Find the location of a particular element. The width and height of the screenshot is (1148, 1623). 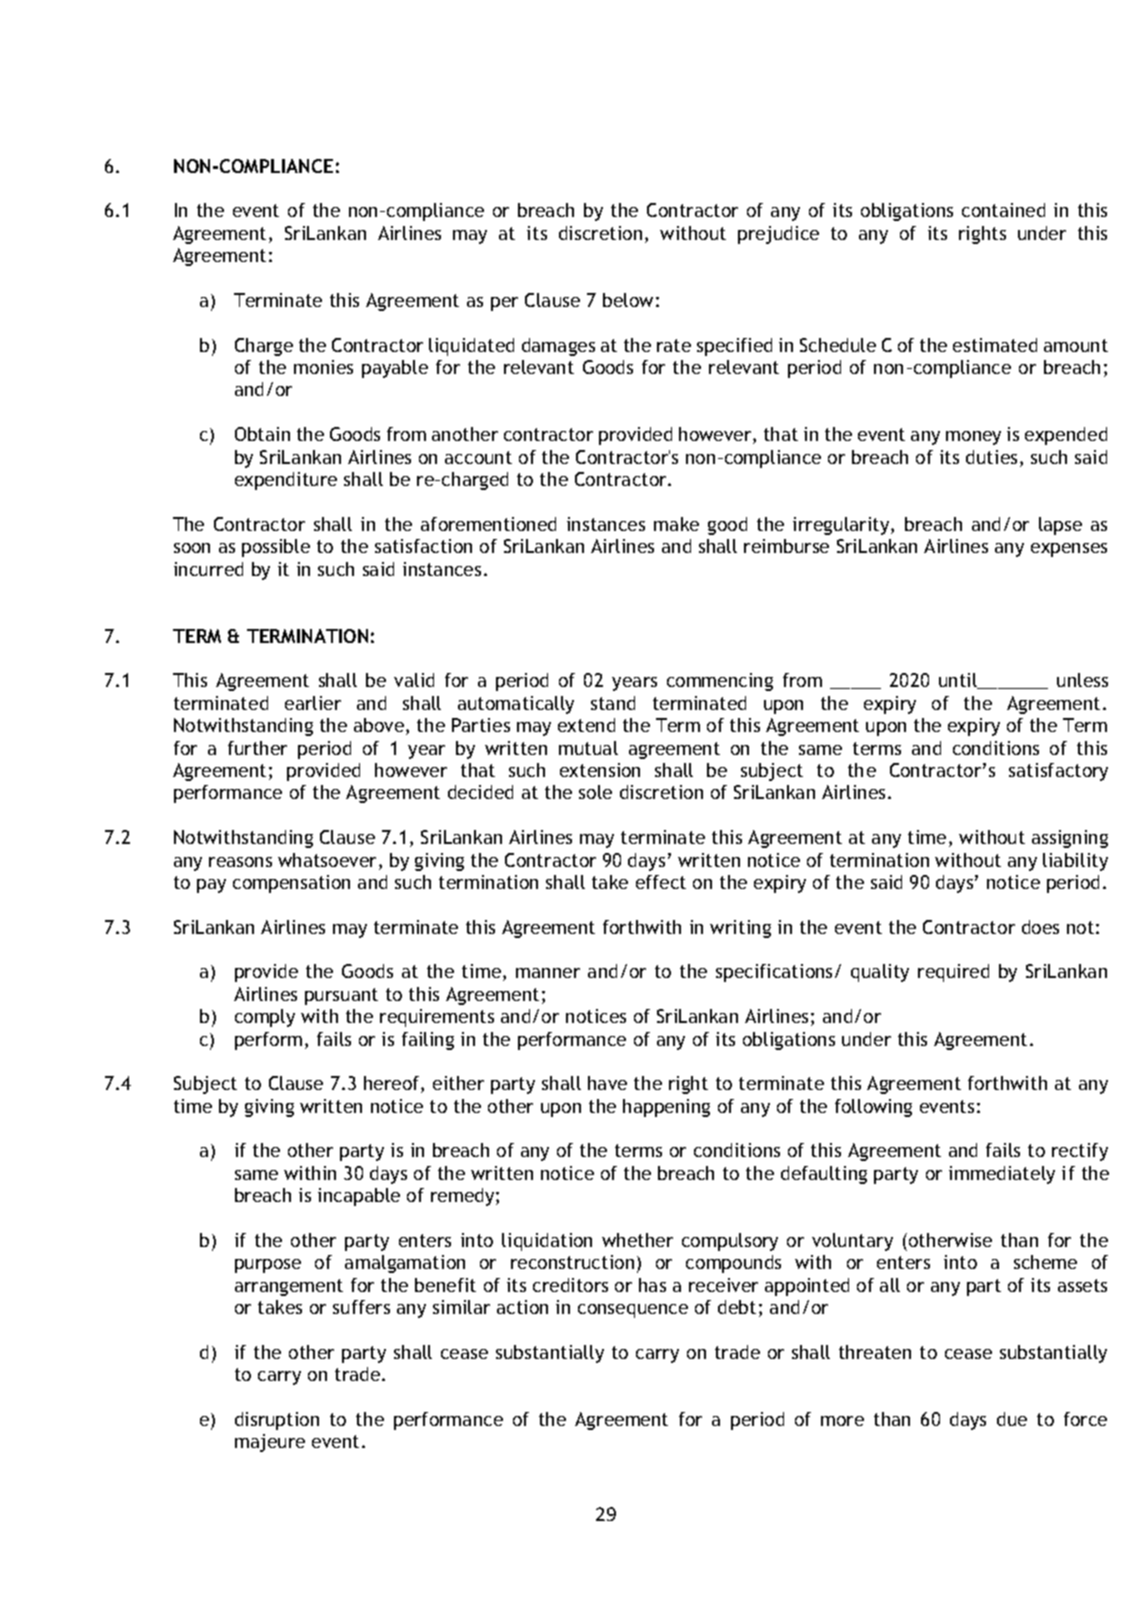

disruption is located at coordinates (277, 1421).
